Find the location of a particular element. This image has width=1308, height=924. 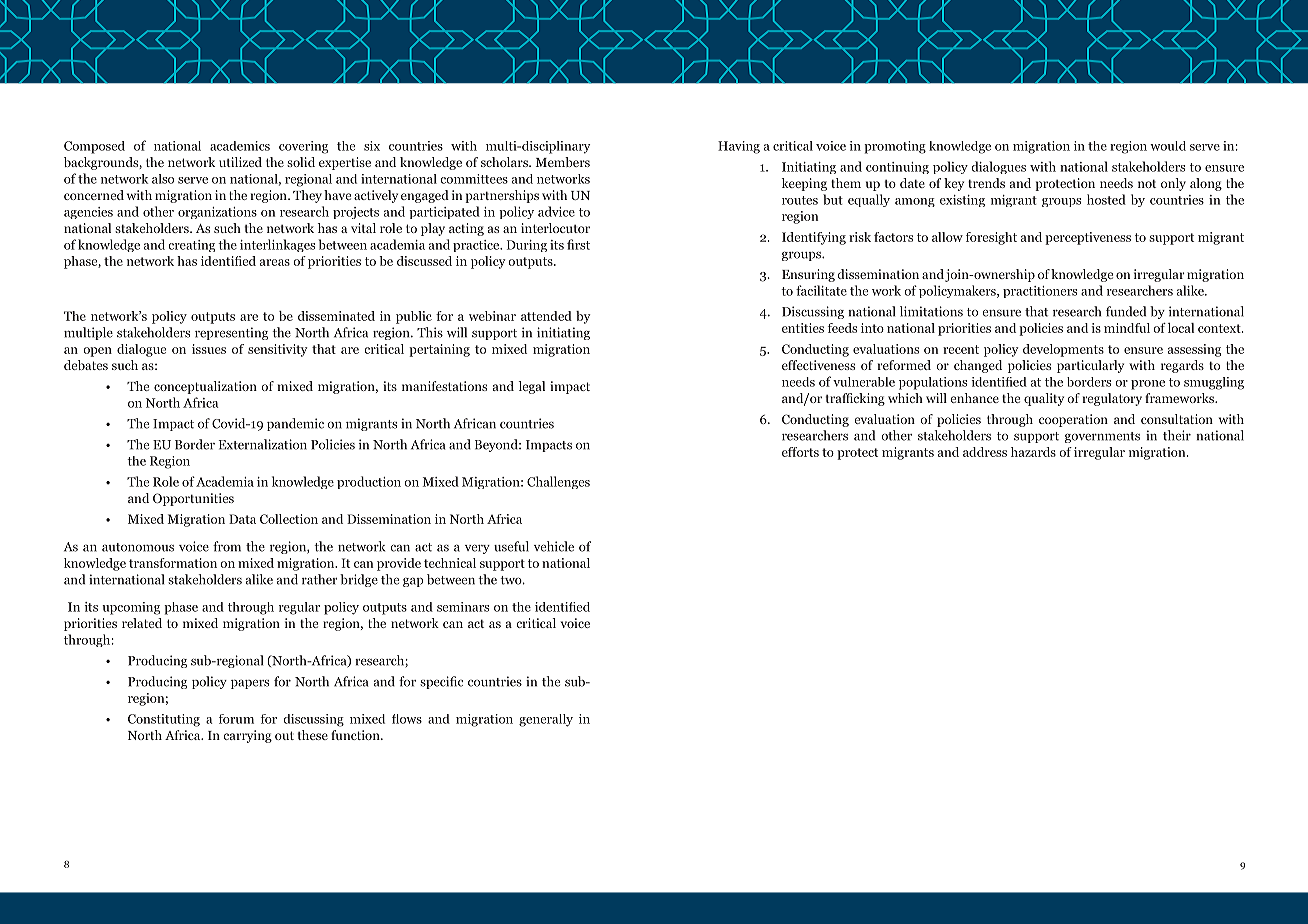

not is located at coordinates (1147, 183).
